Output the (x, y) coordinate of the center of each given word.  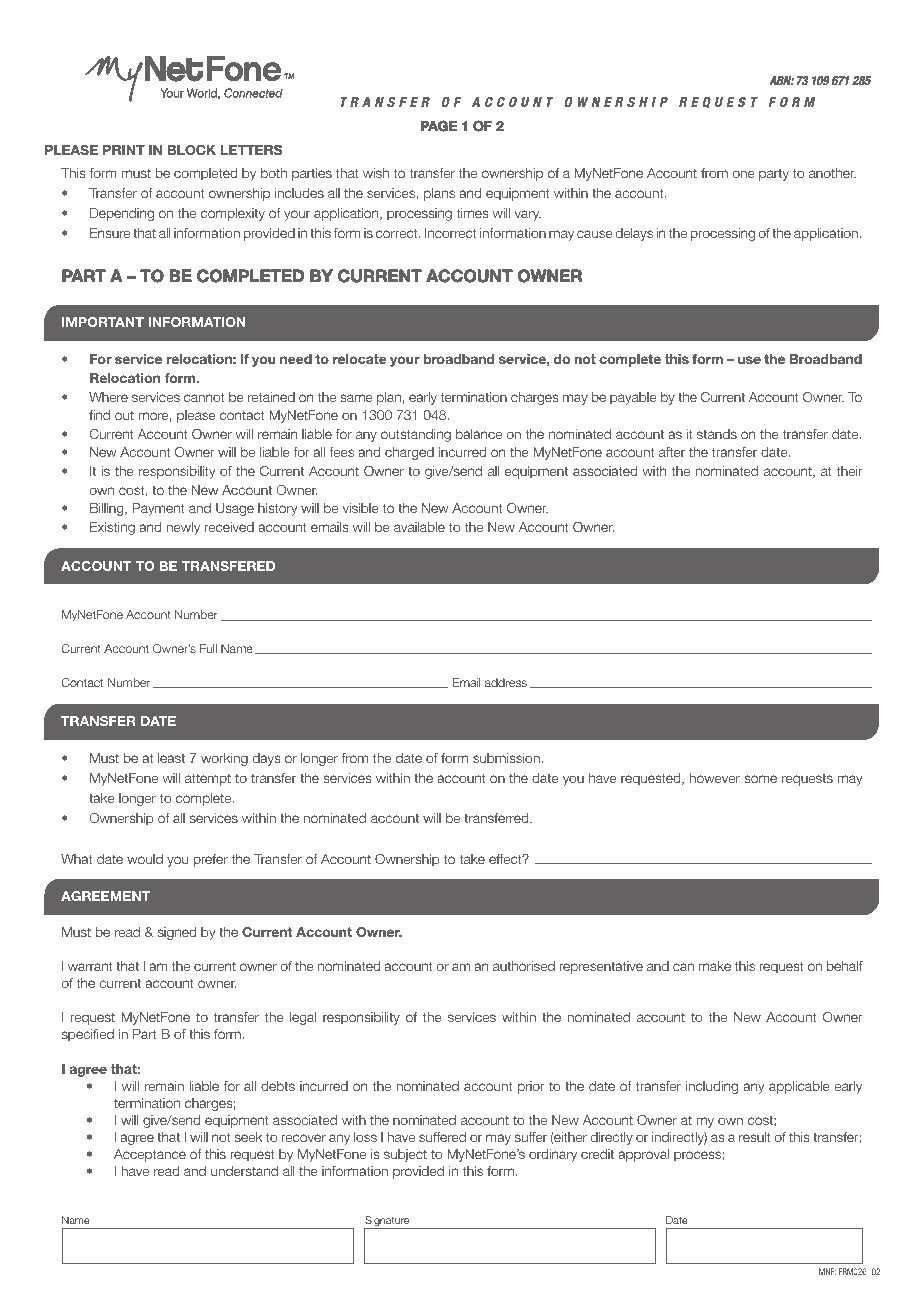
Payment (158, 509)
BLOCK (191, 150)
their (850, 471)
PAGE (439, 126)
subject (405, 1155)
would (145, 859)
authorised (524, 966)
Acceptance (150, 1155)
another (832, 173)
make (715, 966)
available (419, 527)
